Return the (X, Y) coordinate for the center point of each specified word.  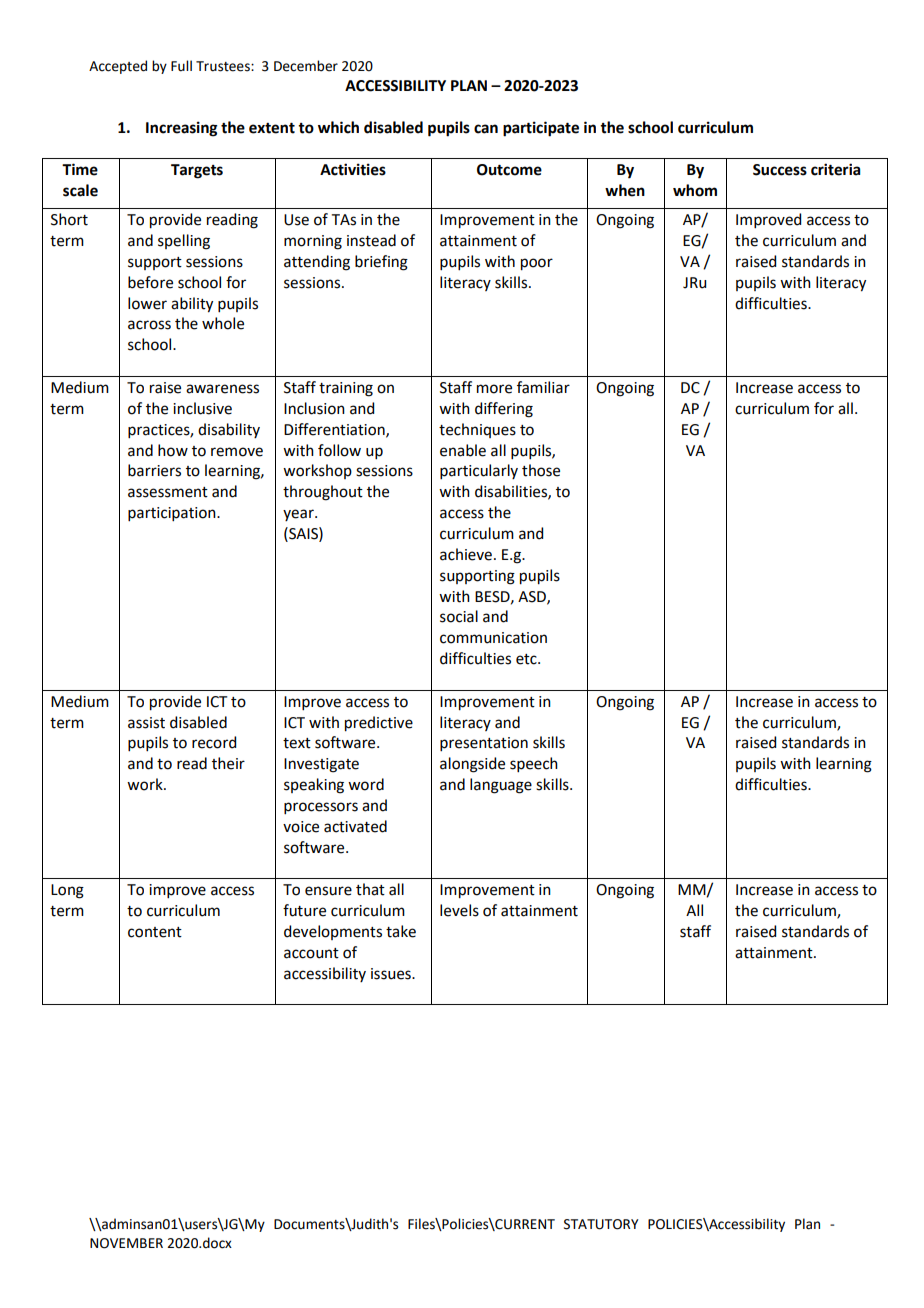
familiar (543, 387)
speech (534, 764)
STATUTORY (601, 1224)
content (155, 932)
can (486, 129)
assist (146, 723)
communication (493, 638)
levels (459, 910)
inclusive (202, 408)
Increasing (182, 129)
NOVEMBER (126, 1243)
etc (527, 659)
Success (780, 170)
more (494, 389)
